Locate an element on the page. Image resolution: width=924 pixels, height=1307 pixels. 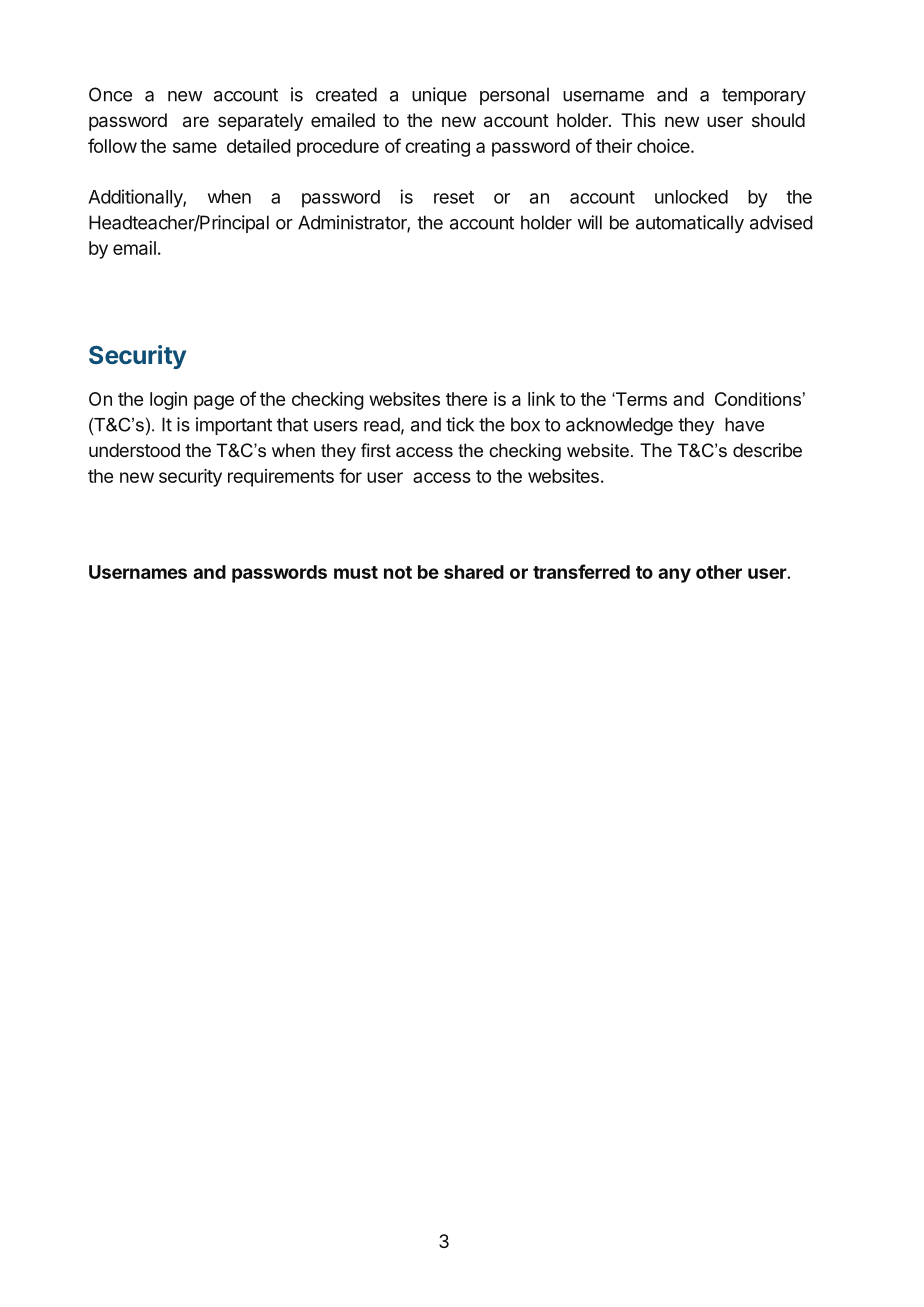
shared is located at coordinates (474, 572).
